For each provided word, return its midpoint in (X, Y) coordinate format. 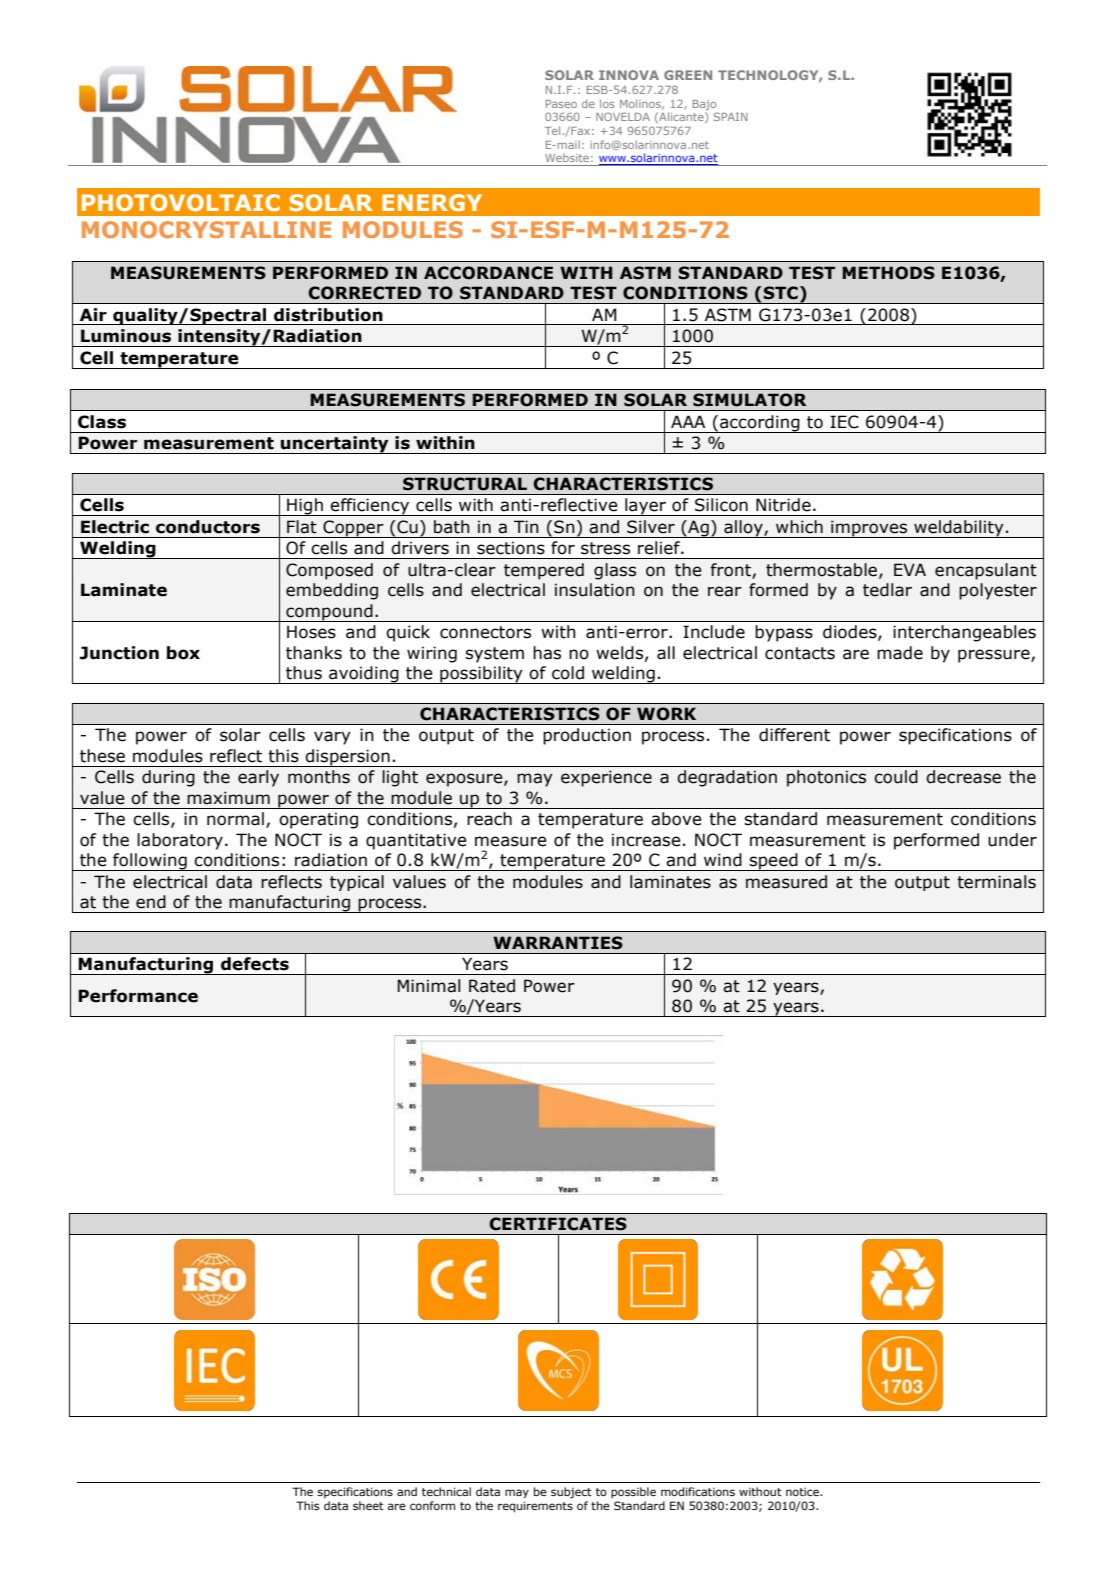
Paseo (561, 104)
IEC (844, 422)
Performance (138, 996)
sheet (368, 1505)
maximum (228, 798)
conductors (208, 527)
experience (606, 778)
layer (645, 507)
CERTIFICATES (558, 1224)
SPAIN (731, 116)
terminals (996, 882)
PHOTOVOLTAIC (181, 202)
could (896, 777)
